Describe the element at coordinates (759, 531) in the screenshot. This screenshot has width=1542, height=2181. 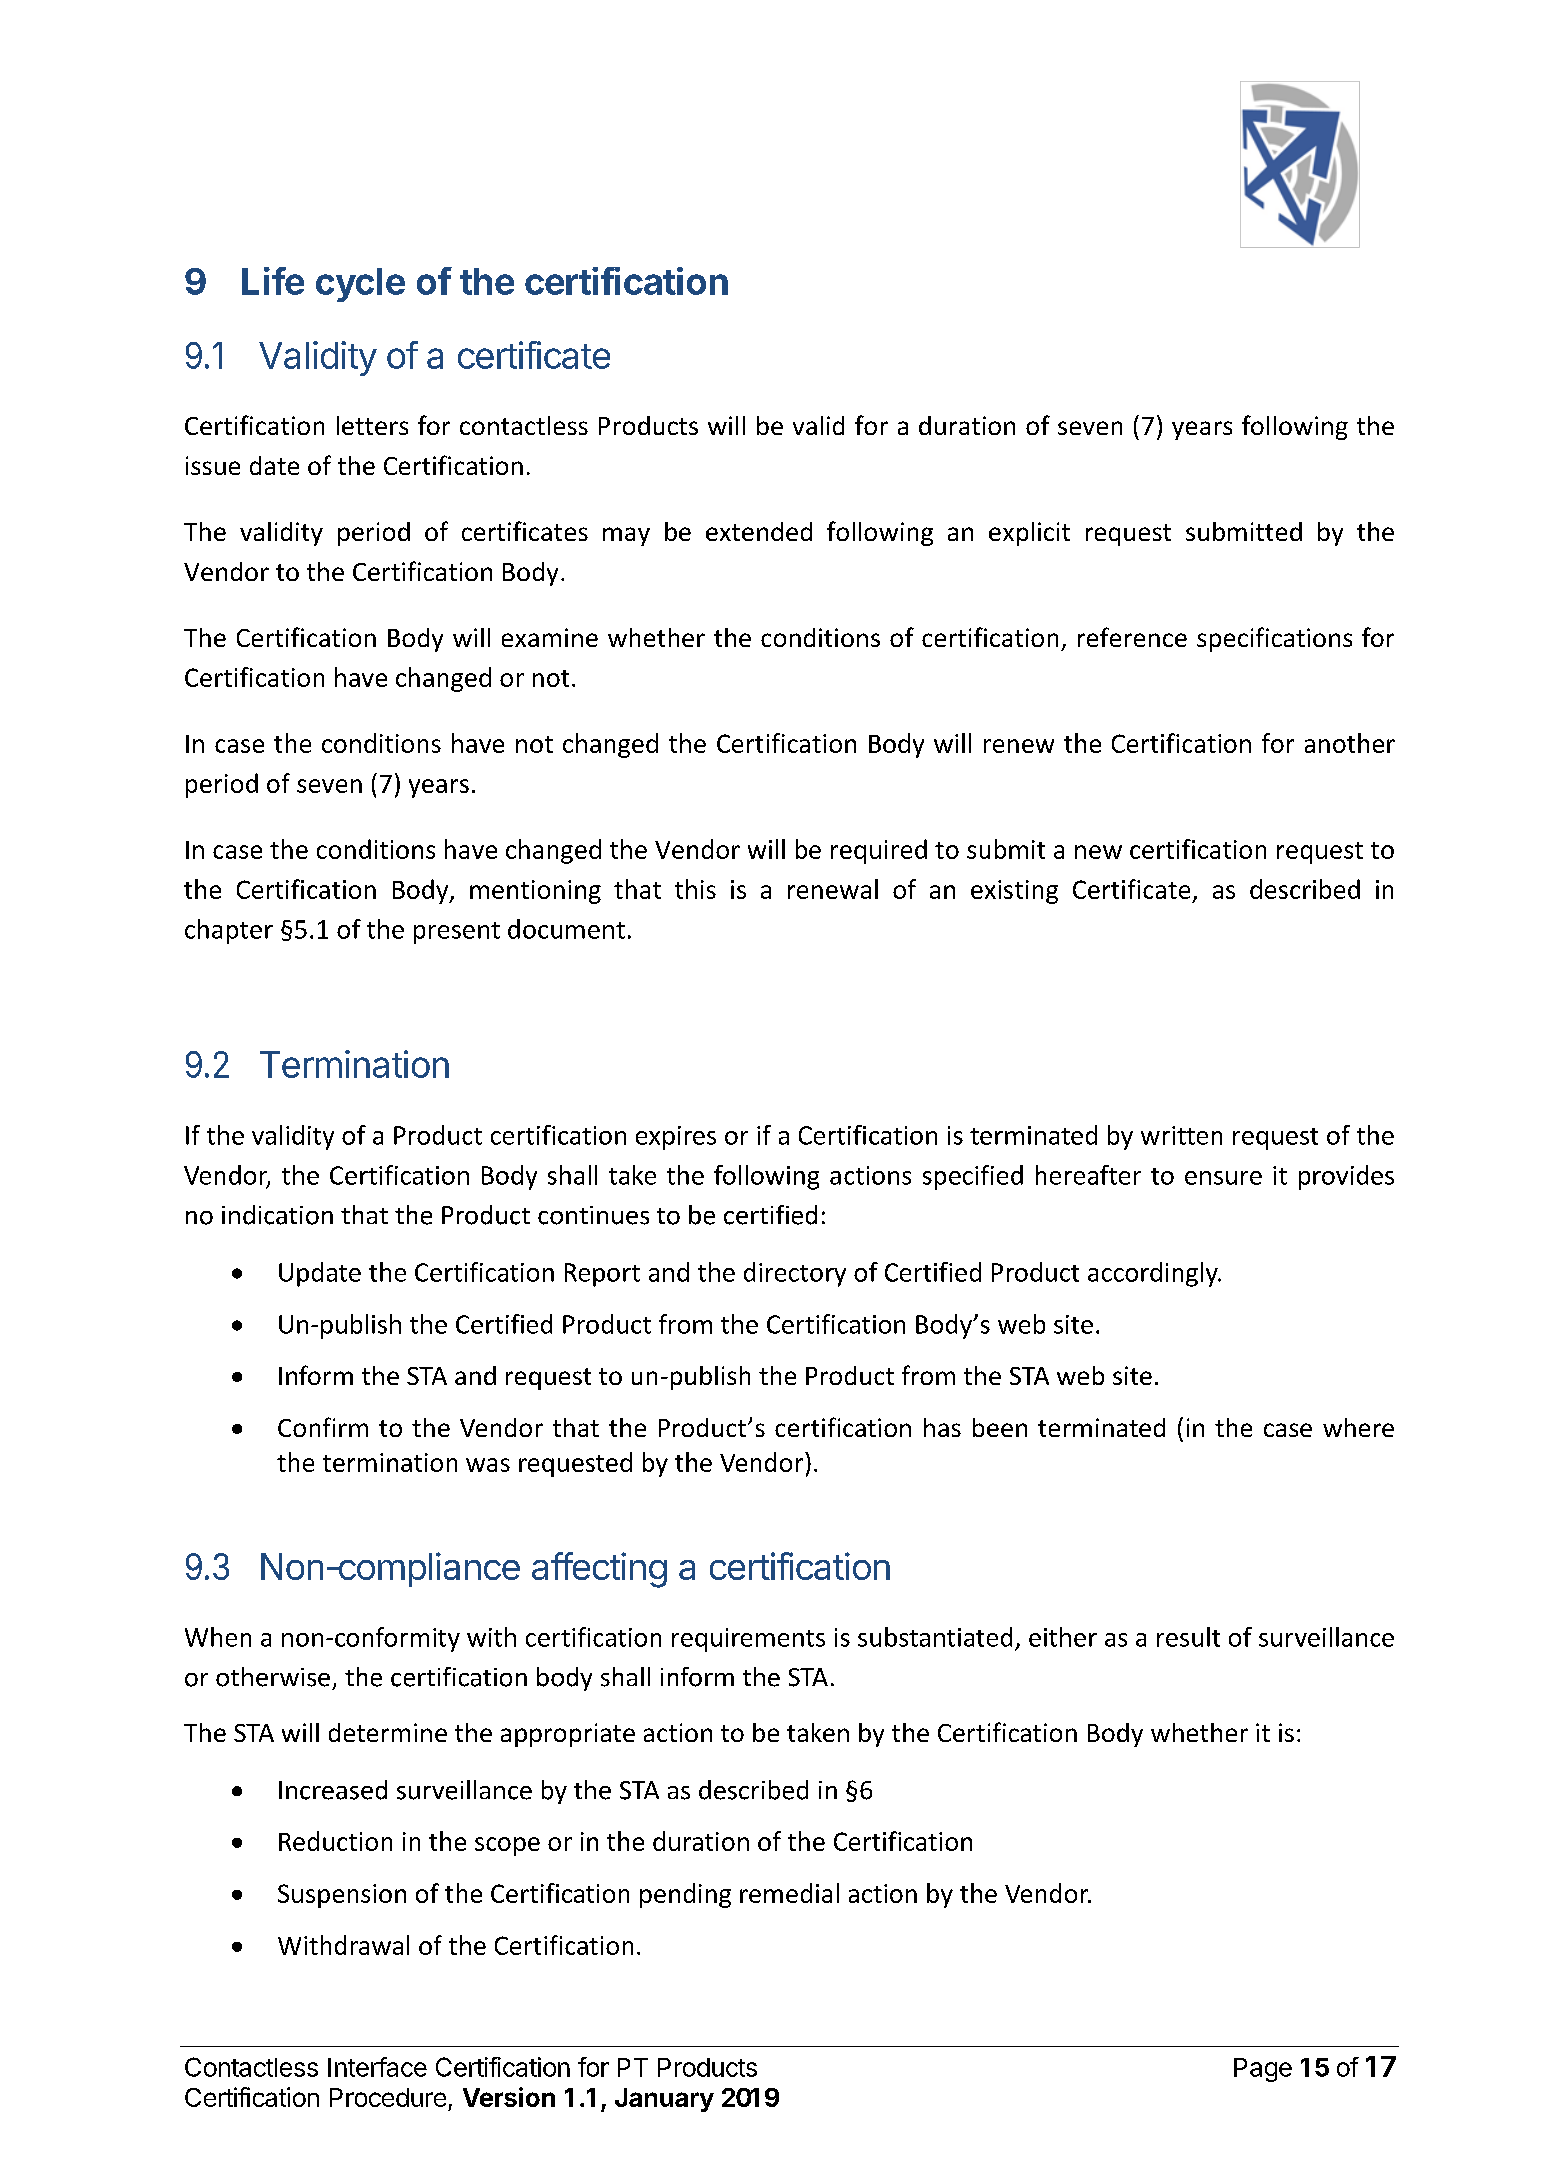
I see `extended` at that location.
